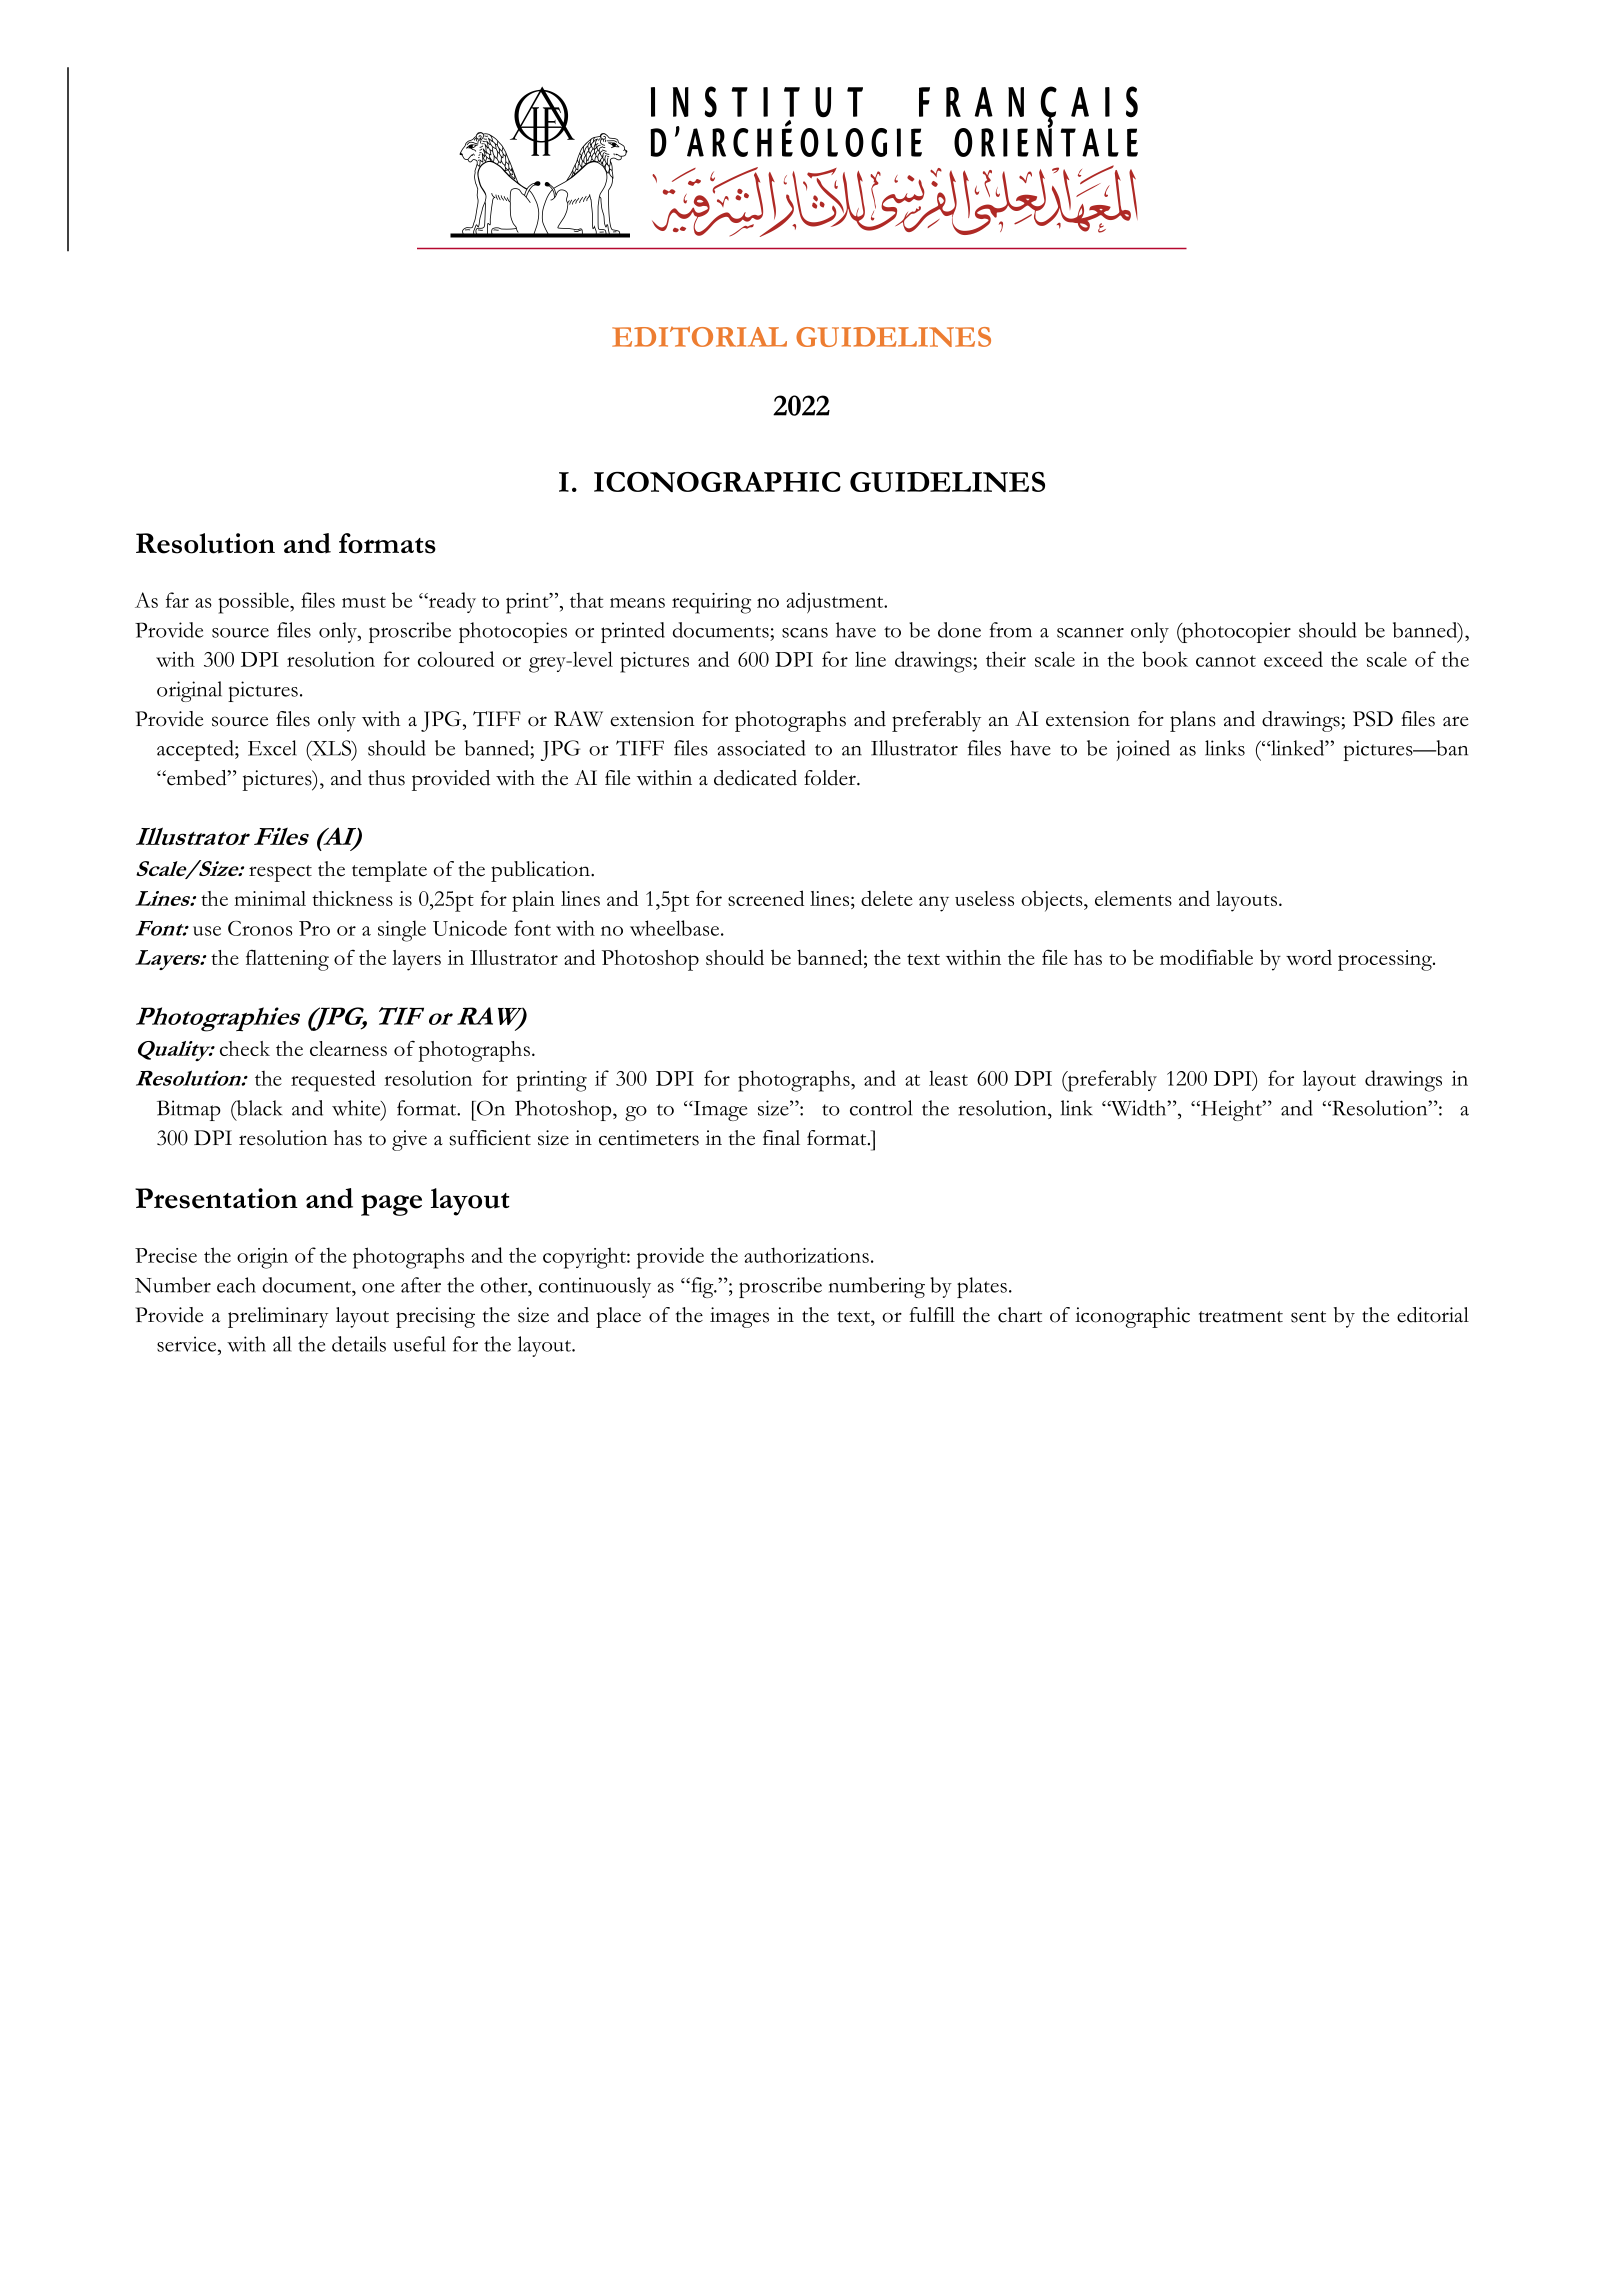 The image size is (1604, 2270). Describe the element at coordinates (364, 602) in the screenshot. I see `must` at that location.
